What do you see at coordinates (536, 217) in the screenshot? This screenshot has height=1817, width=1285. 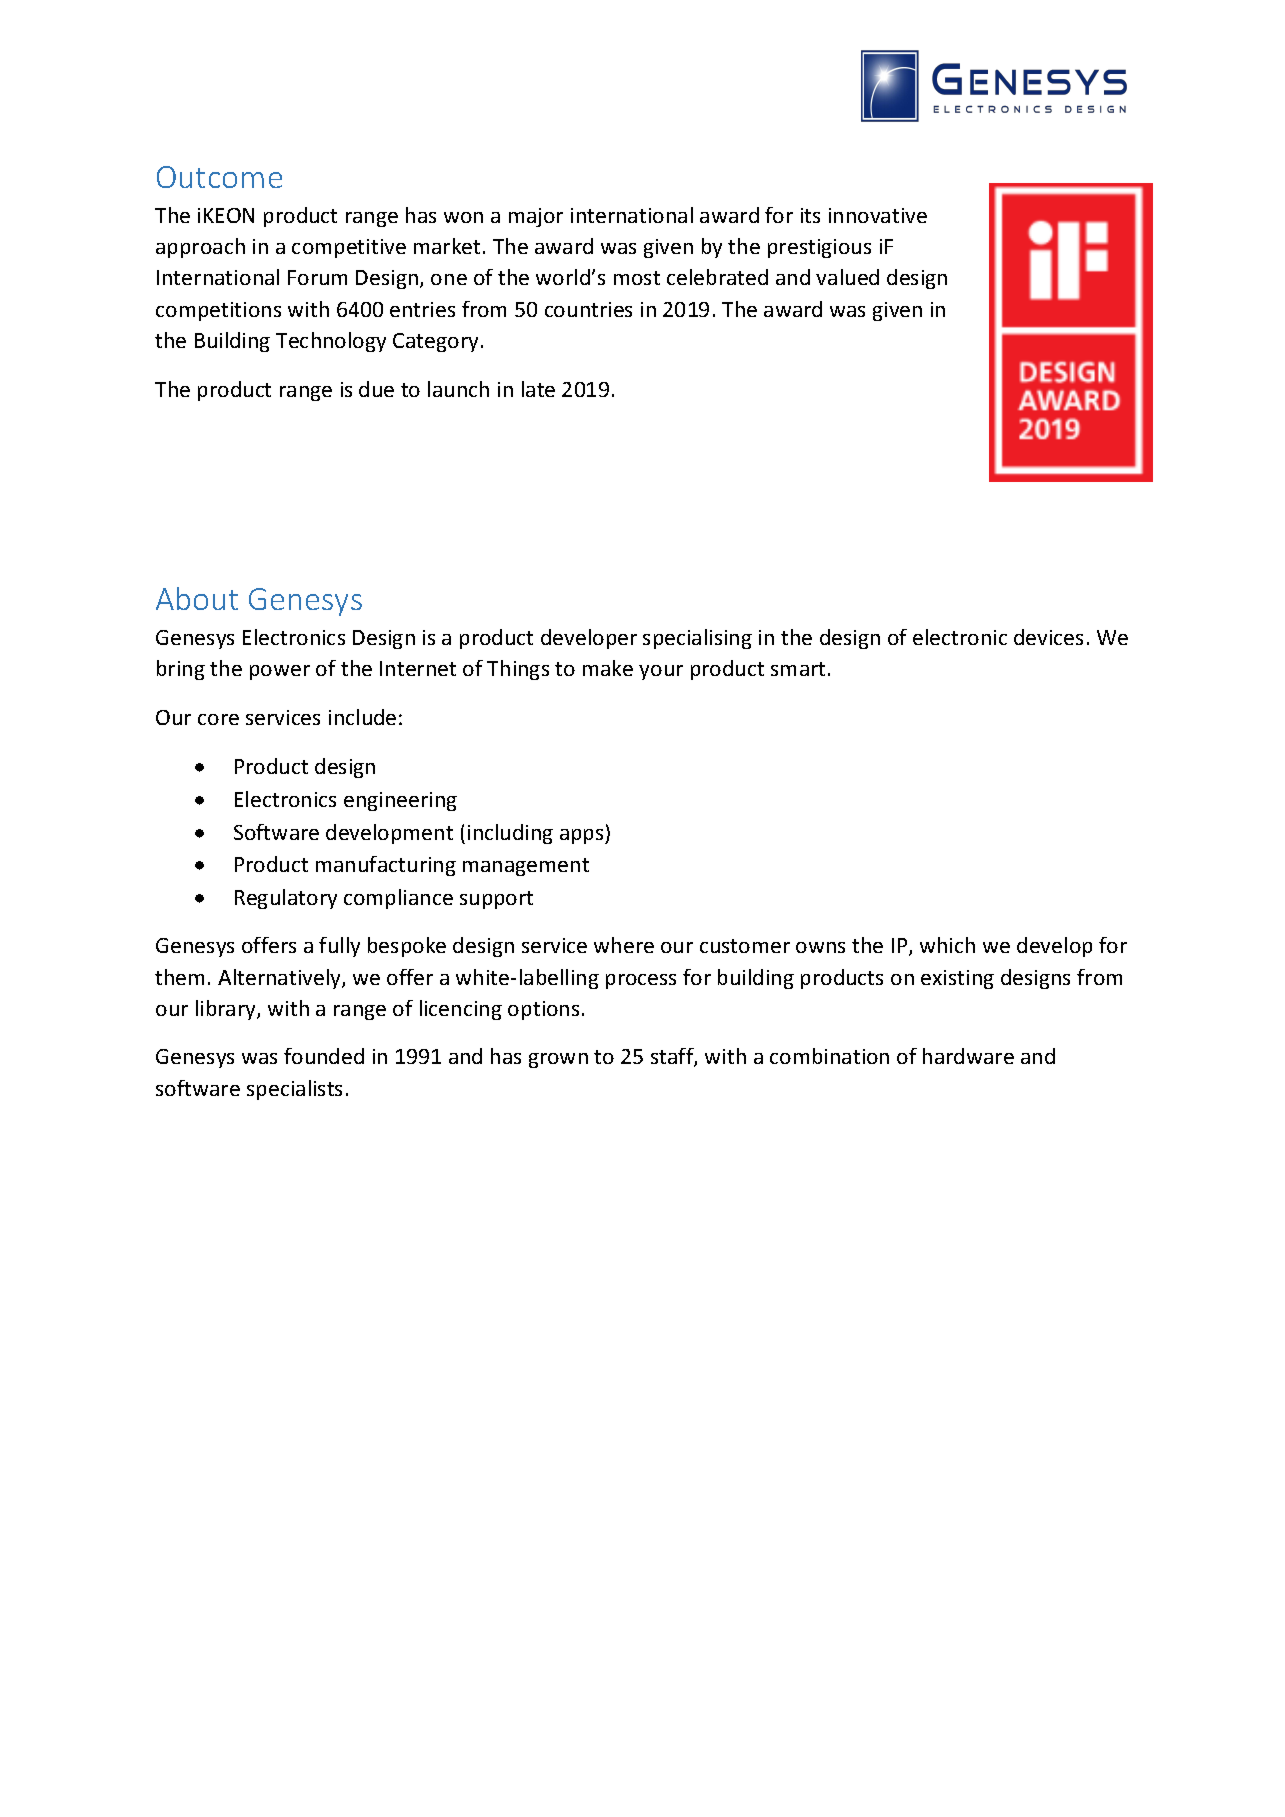 I see `major` at bounding box center [536, 217].
